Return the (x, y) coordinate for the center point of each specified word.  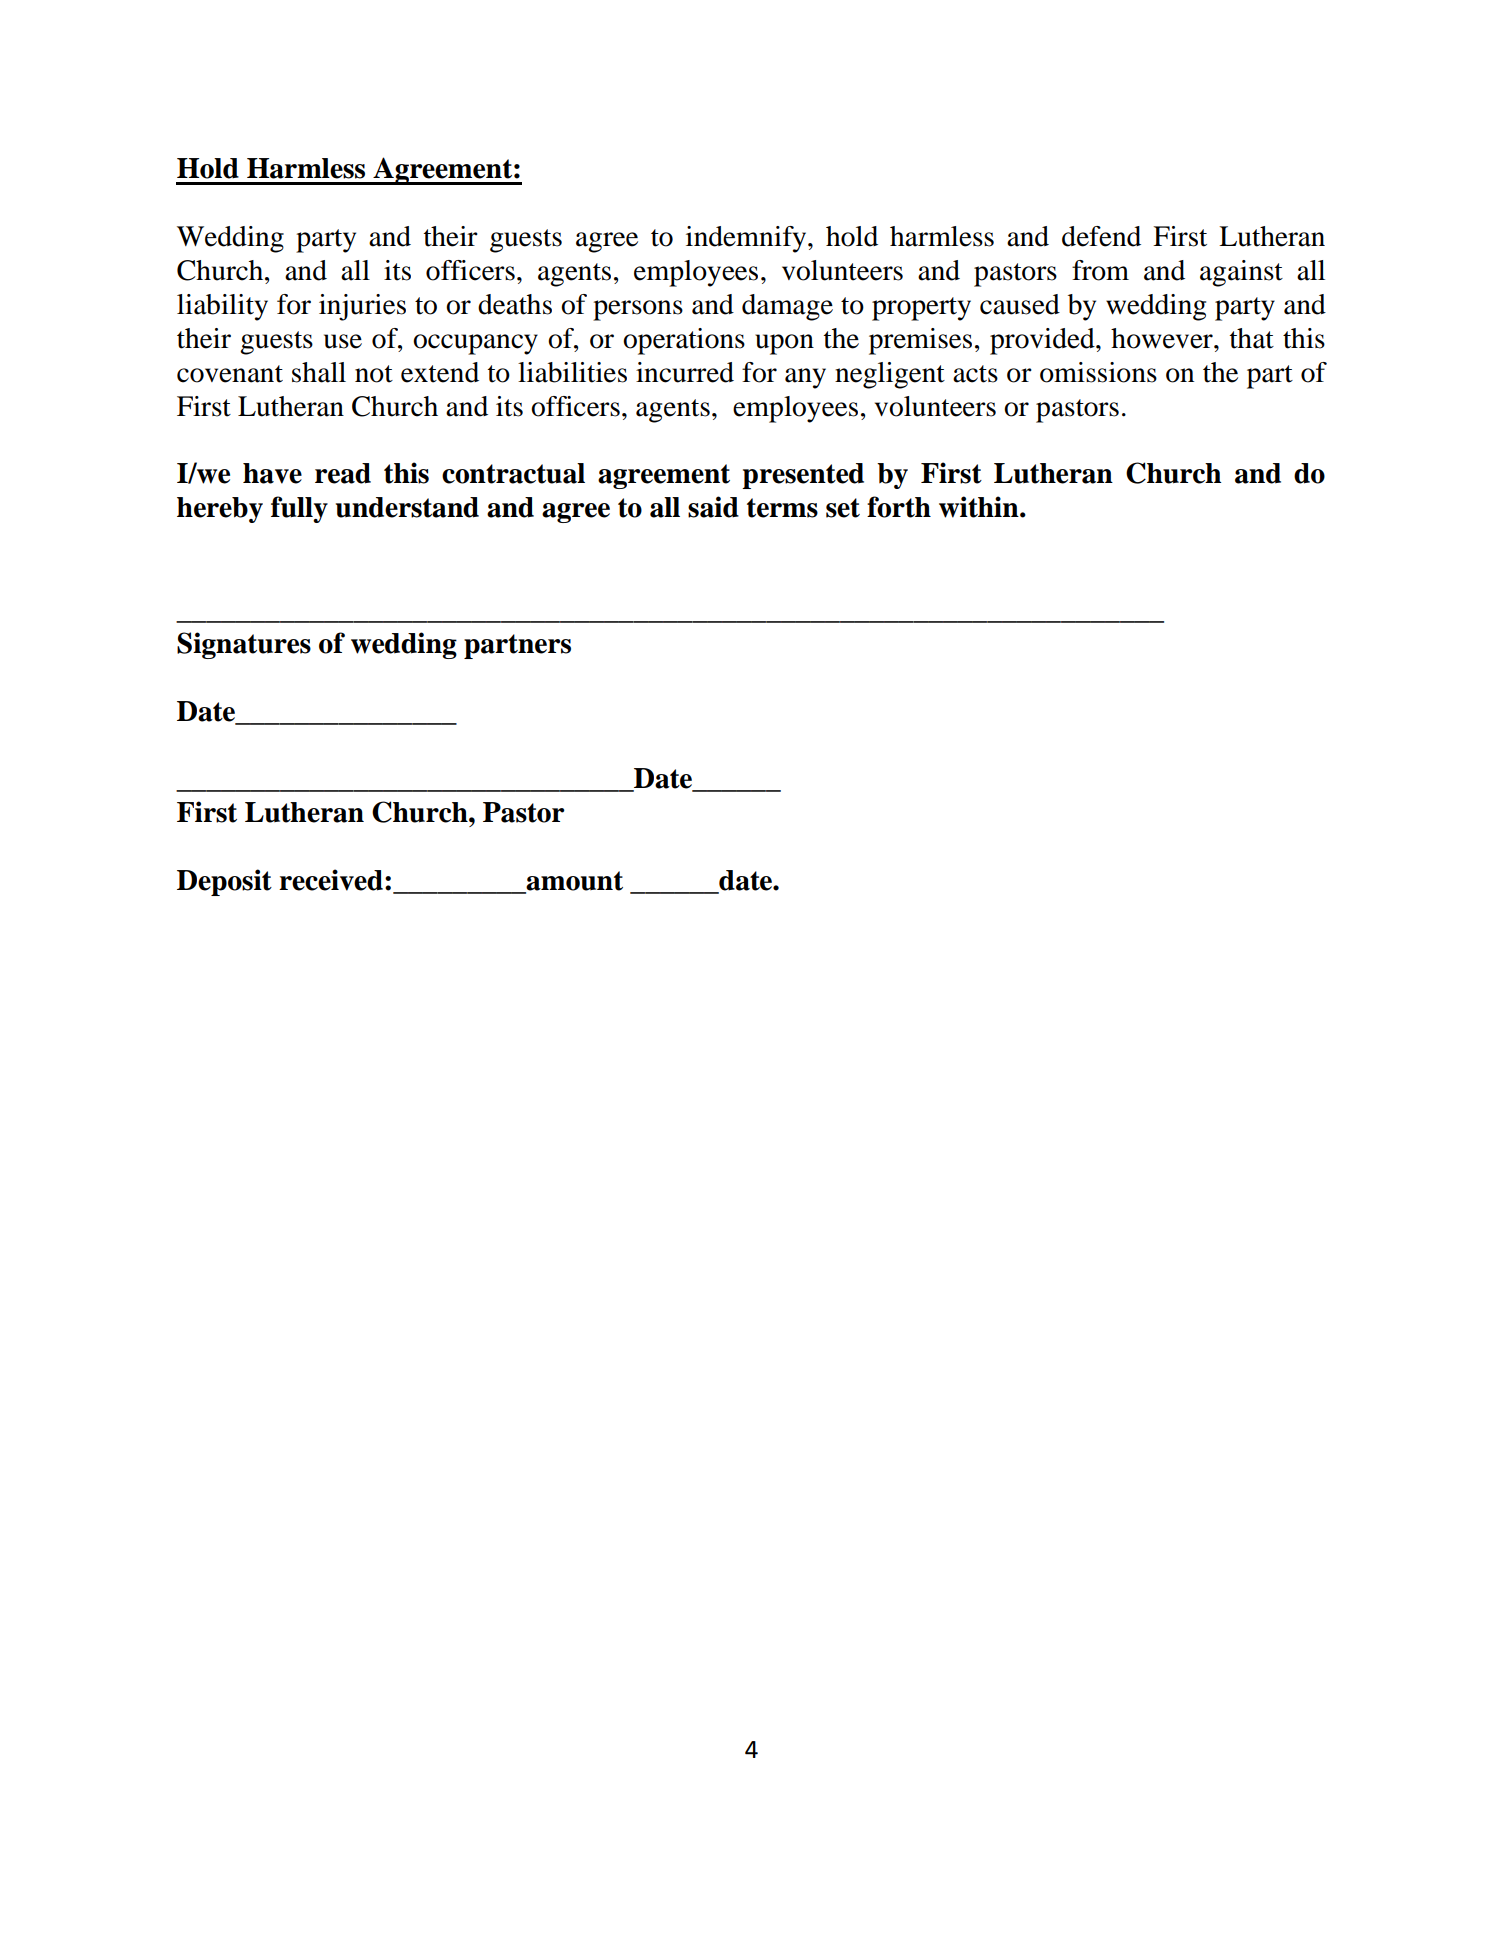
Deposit (224, 882)
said (713, 507)
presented (803, 476)
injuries (362, 307)
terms (782, 508)
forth (899, 507)
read (343, 473)
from (1100, 270)
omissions (1098, 372)
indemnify (747, 239)
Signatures (244, 645)
